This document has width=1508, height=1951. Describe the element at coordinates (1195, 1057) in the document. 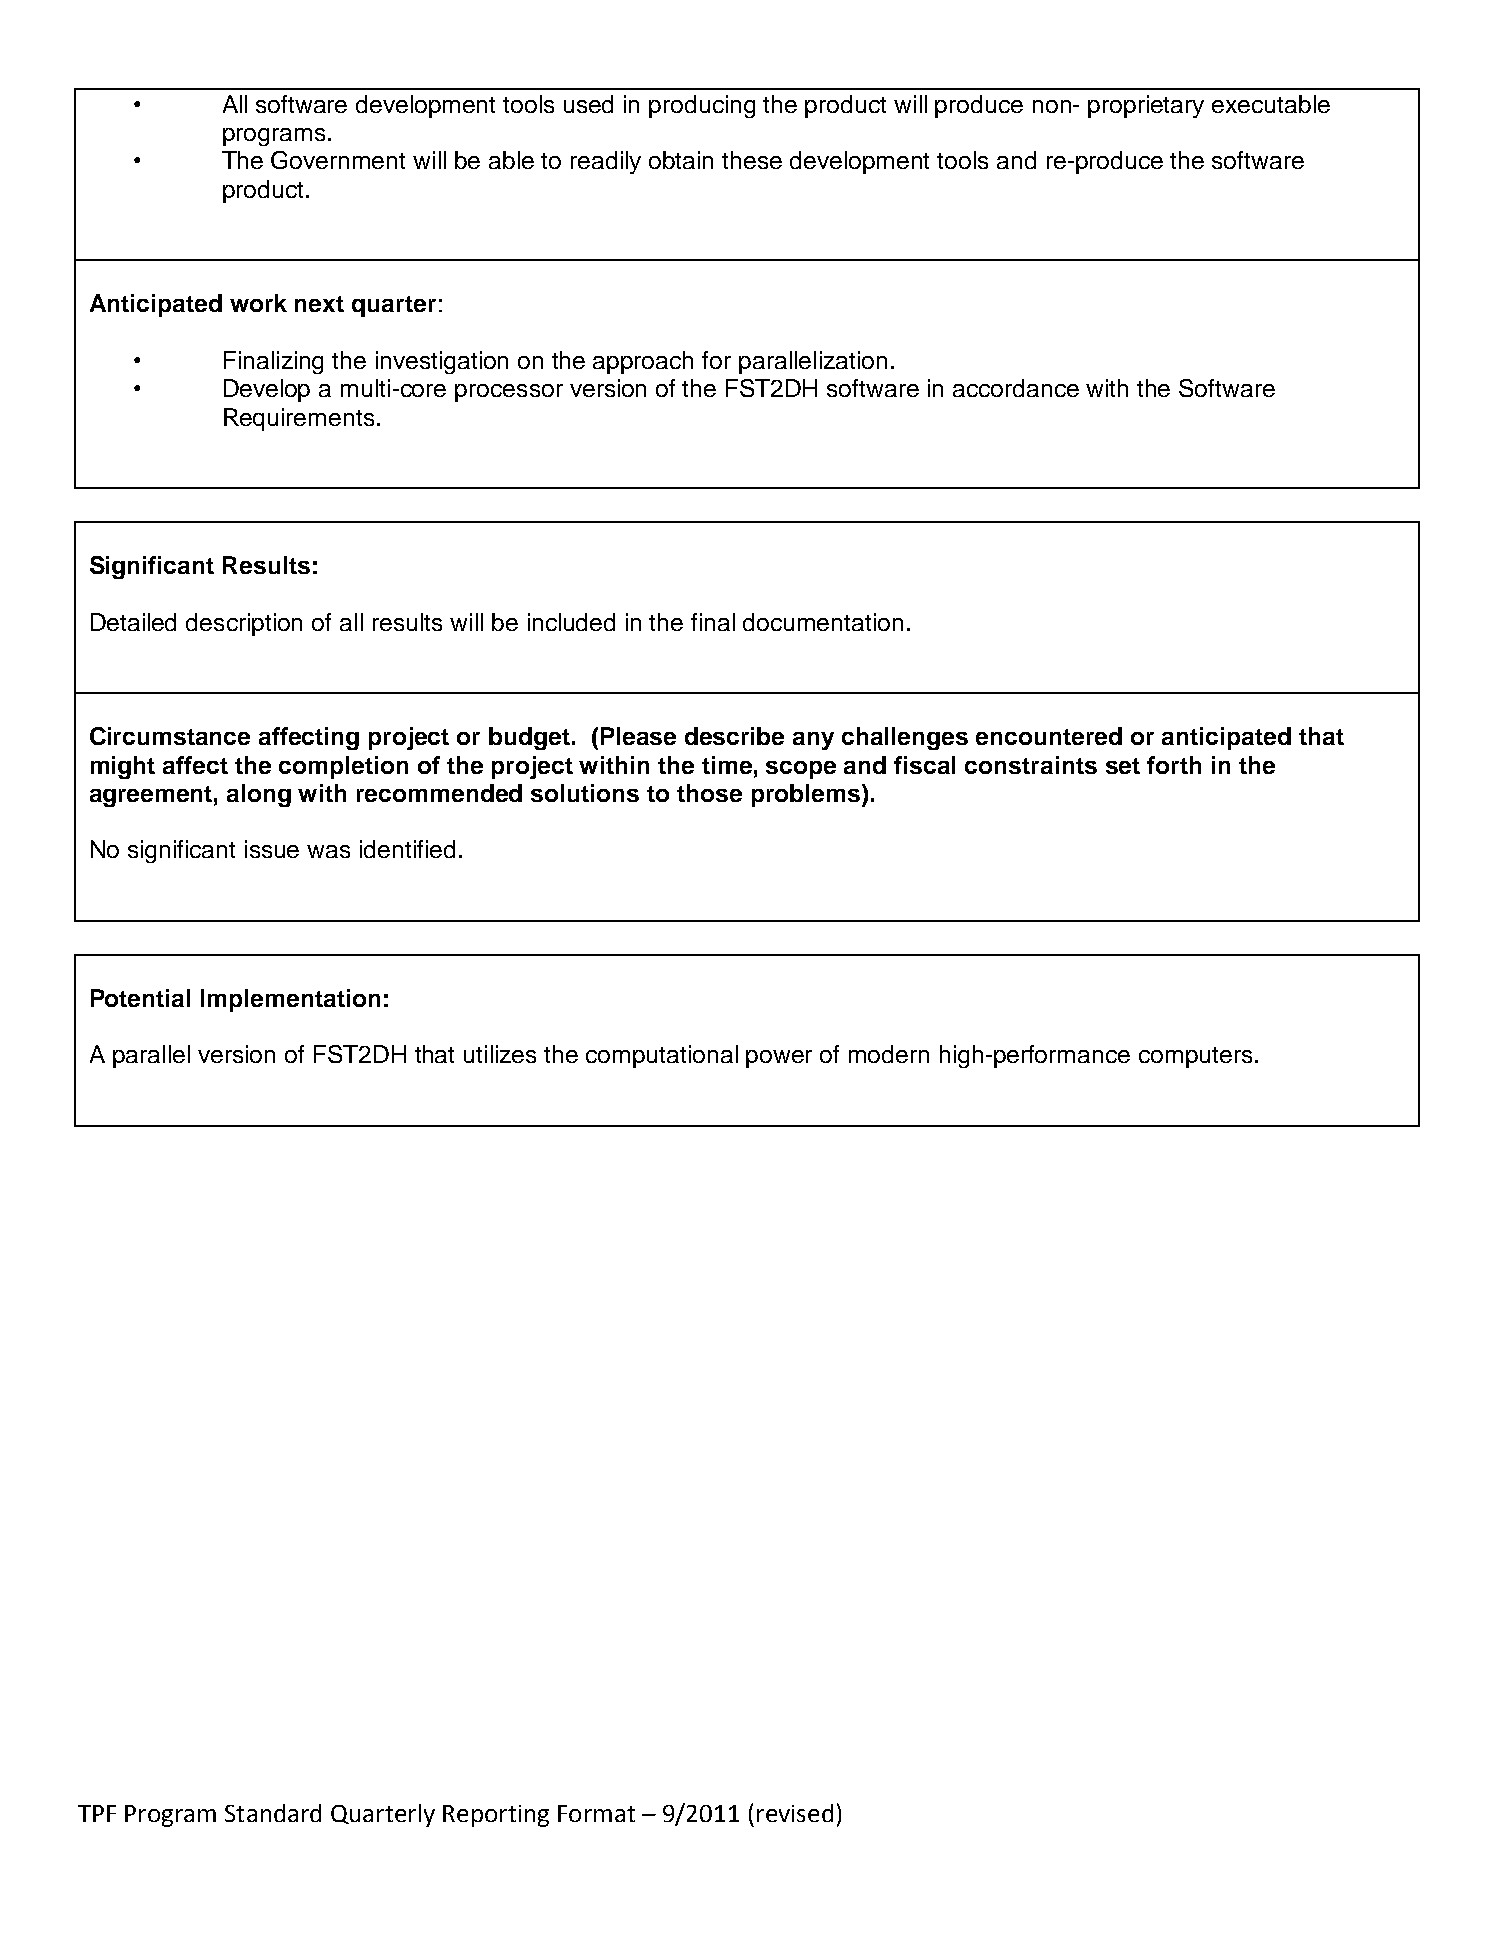

I see `computers` at that location.
